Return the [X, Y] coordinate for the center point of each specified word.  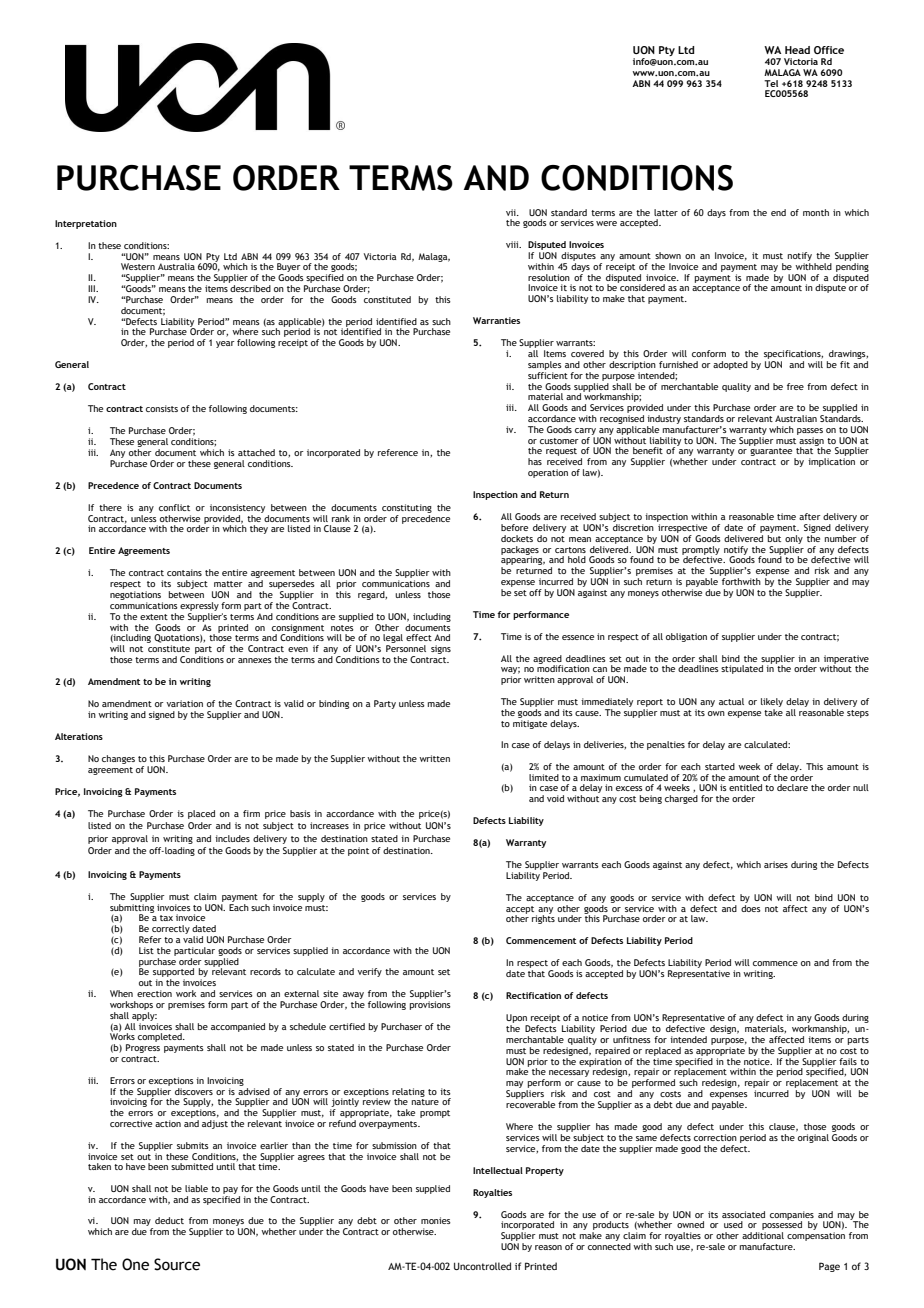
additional [763, 1235]
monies [436, 1220]
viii [513, 244]
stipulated [742, 669]
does [751, 907]
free [795, 386]
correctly [170, 931]
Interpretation [86, 224]
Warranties [496, 320]
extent [154, 617]
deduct [169, 1220]
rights [543, 918]
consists [162, 408]
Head [797, 50]
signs [441, 649]
